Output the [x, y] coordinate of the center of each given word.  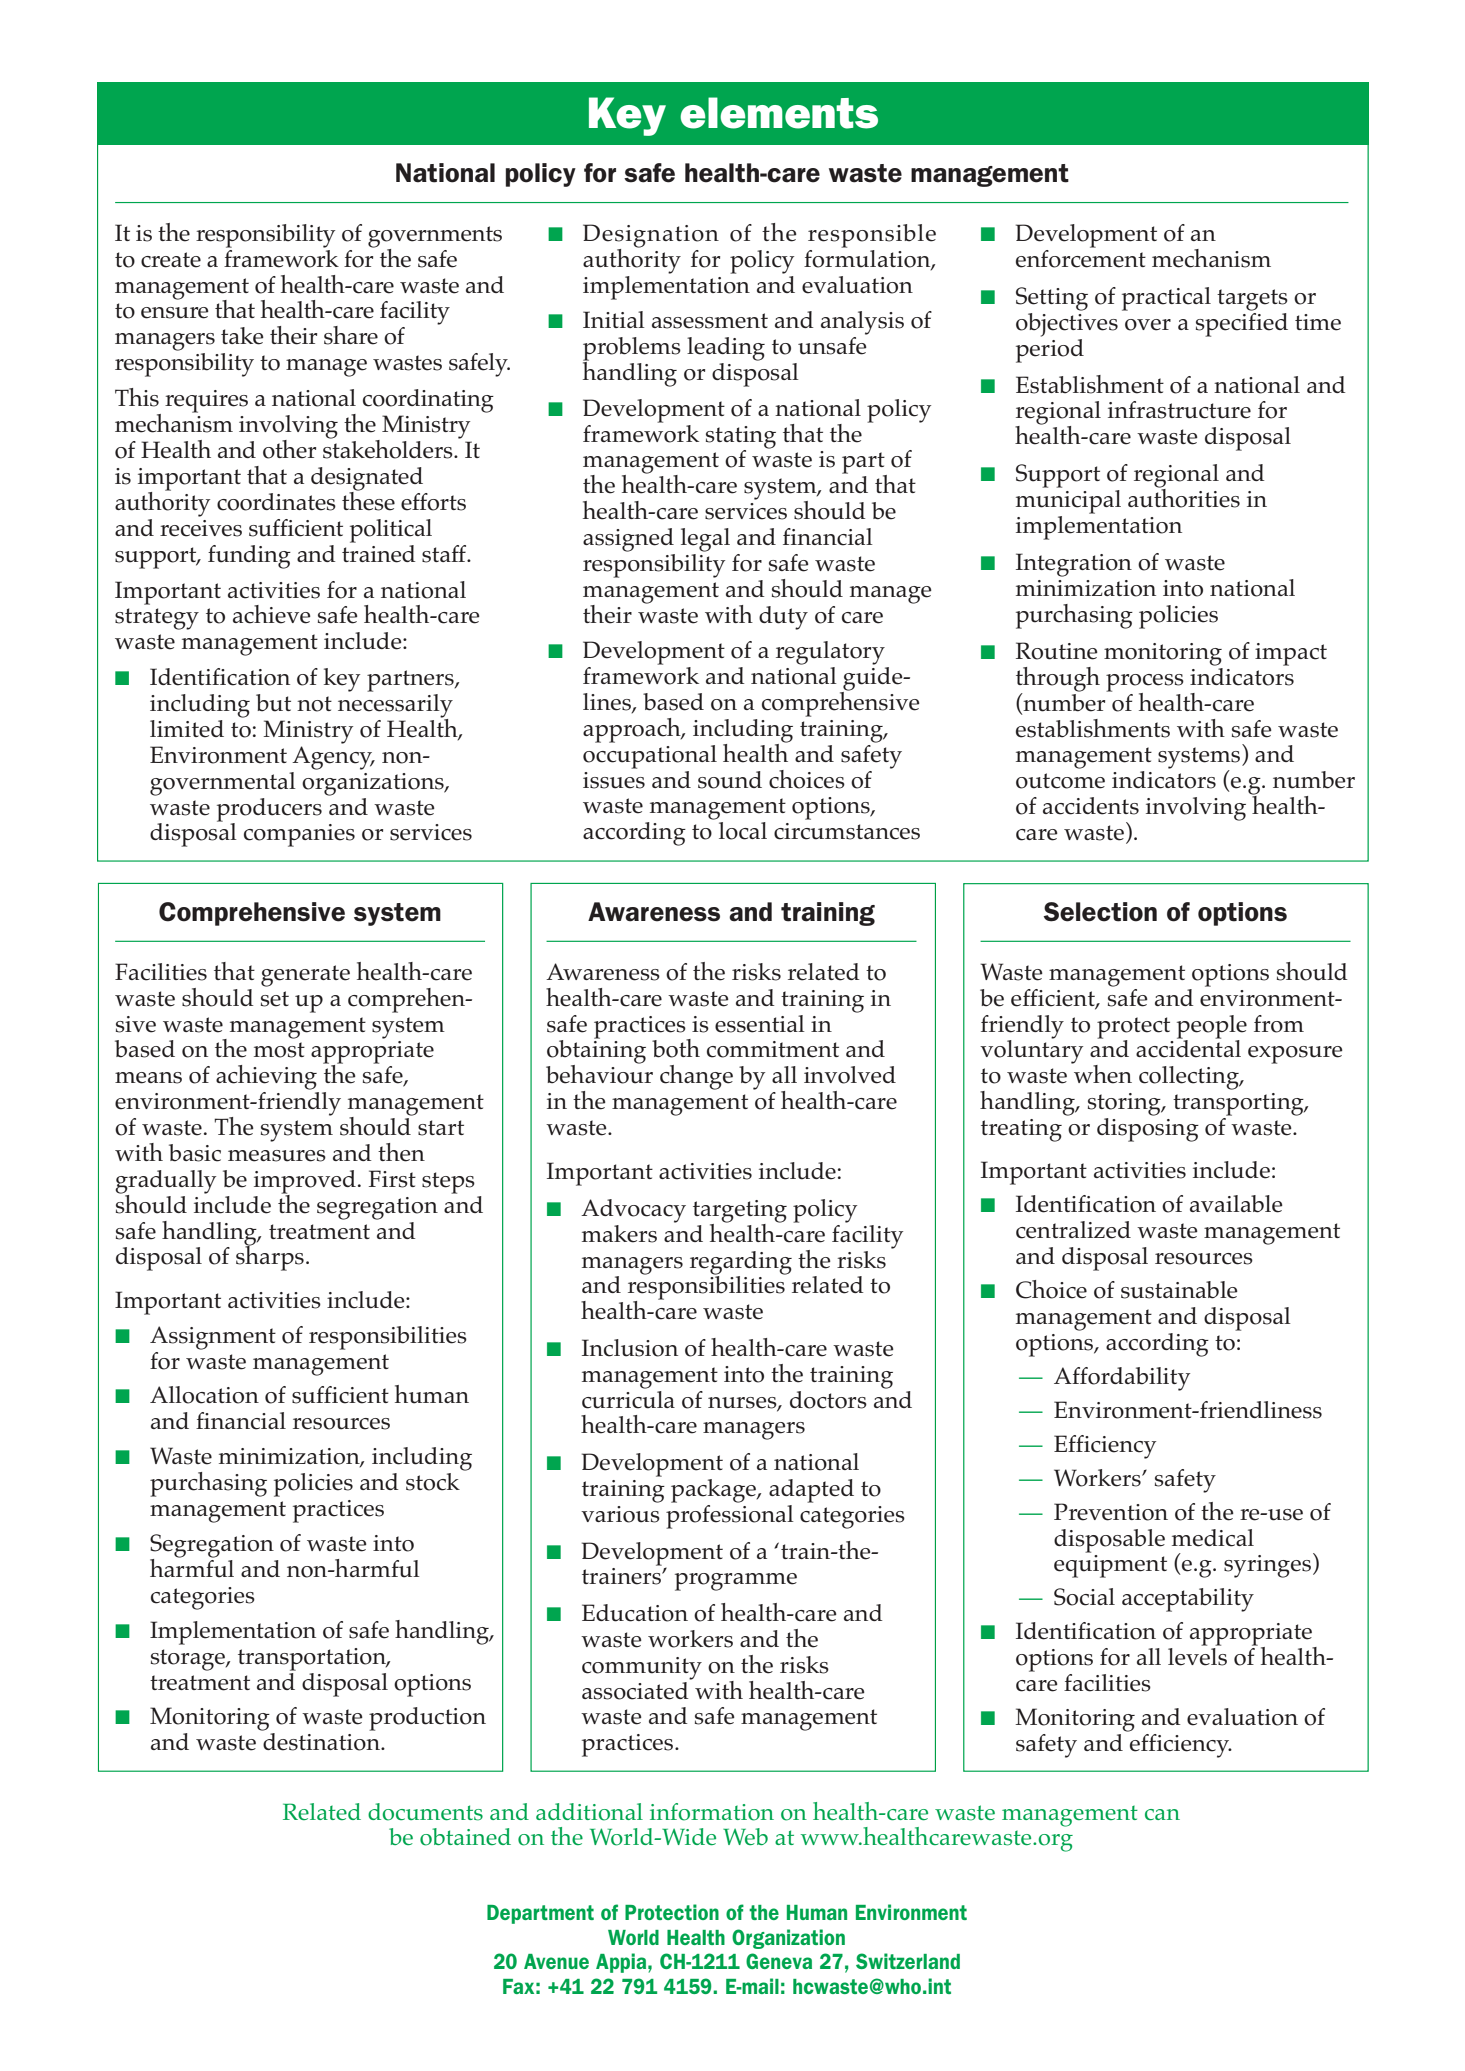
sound [730, 780]
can [1162, 1814]
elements [779, 113]
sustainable [1179, 1290]
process [1145, 684]
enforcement [1081, 257]
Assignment [213, 1338]
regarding [741, 1263]
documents [425, 1812]
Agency [333, 758]
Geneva [779, 1961]
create [171, 260]
